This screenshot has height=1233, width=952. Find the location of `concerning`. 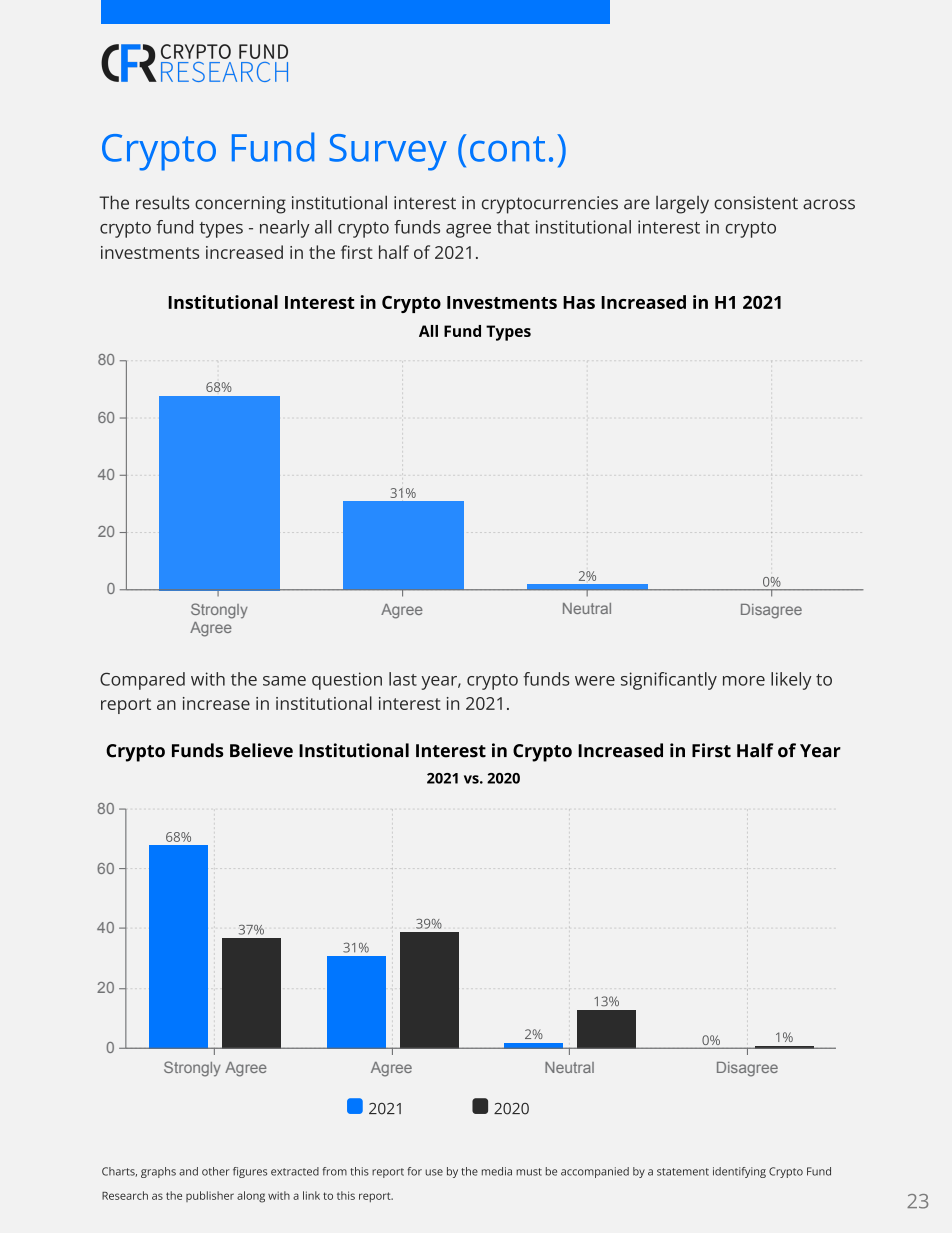

concerning is located at coordinates (240, 205).
